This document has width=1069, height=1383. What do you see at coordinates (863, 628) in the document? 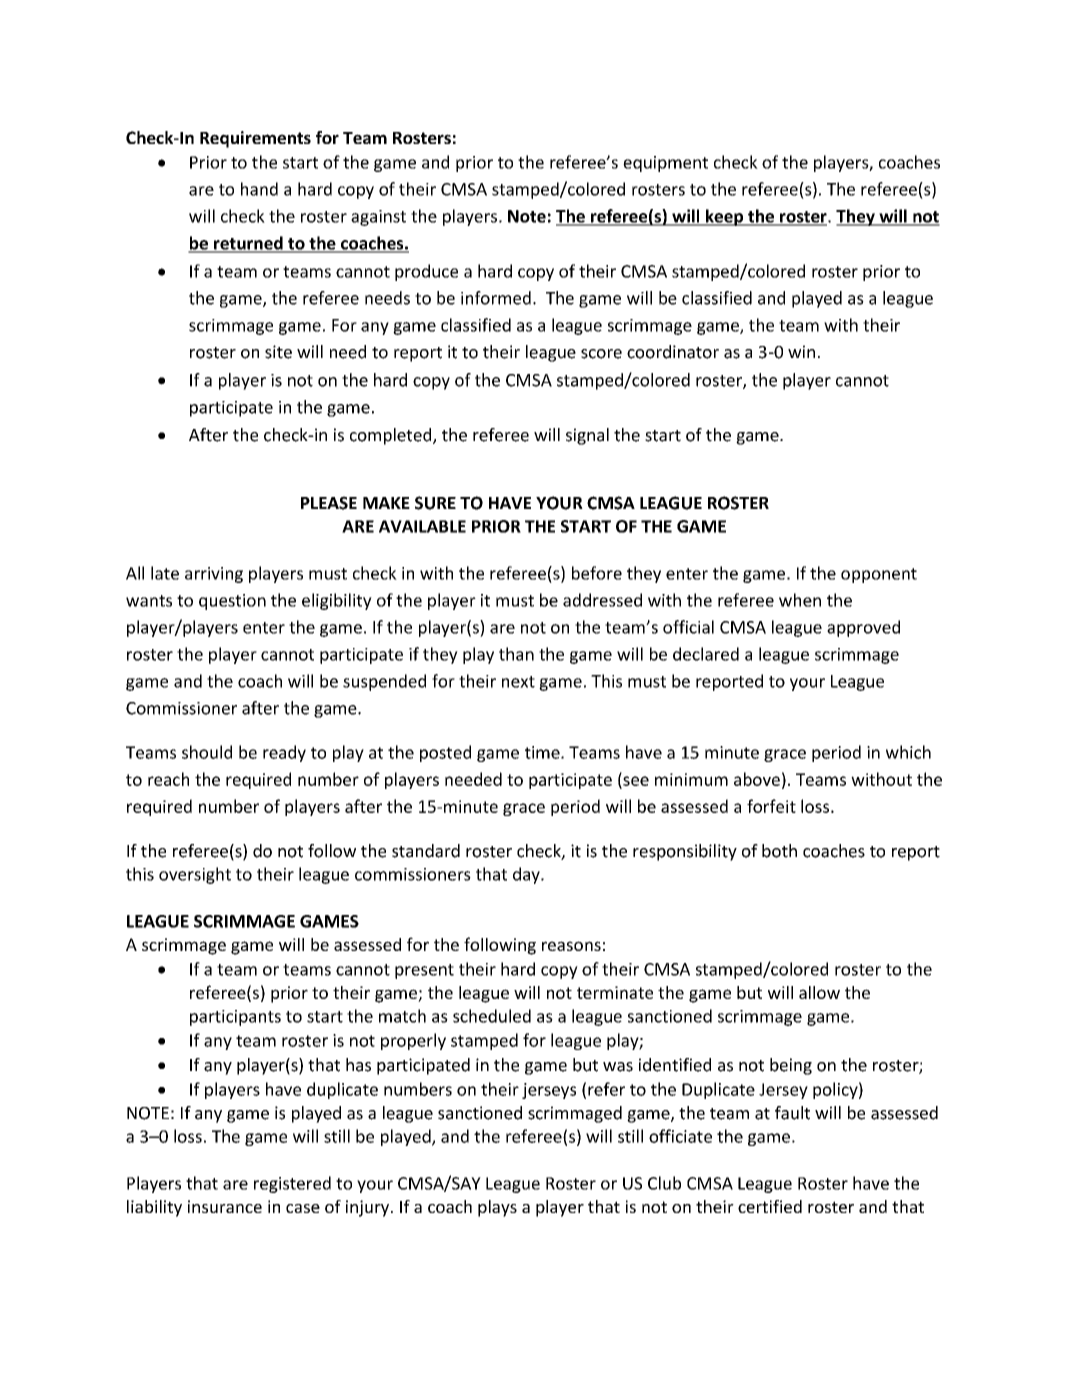
I see `approved` at bounding box center [863, 628].
